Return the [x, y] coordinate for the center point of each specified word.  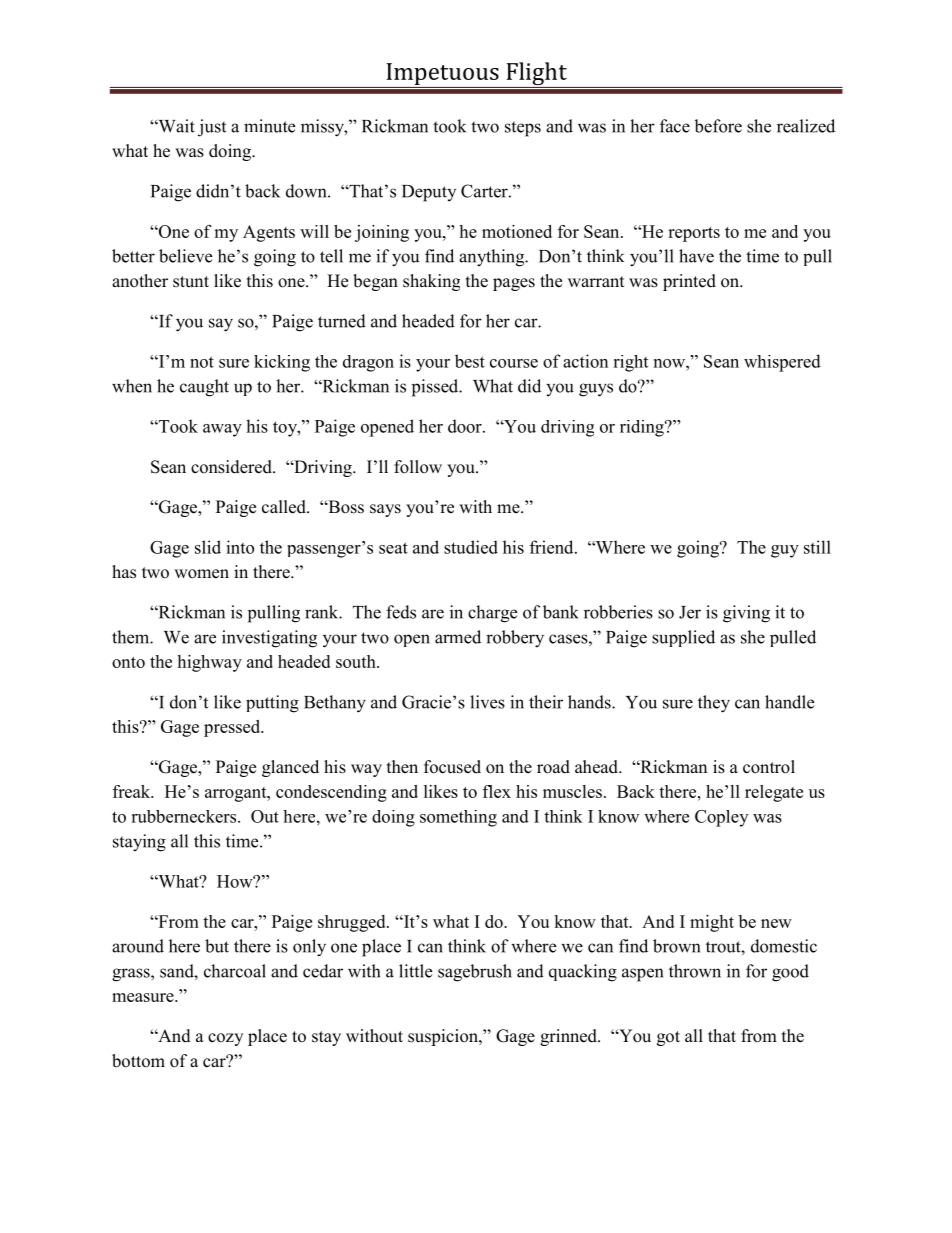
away [222, 430]
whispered [782, 363]
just [212, 128]
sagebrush [475, 973]
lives [487, 702]
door [466, 426]
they [714, 704]
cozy [225, 1039]
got [668, 1038]
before [718, 126]
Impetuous [443, 74]
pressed [233, 728]
